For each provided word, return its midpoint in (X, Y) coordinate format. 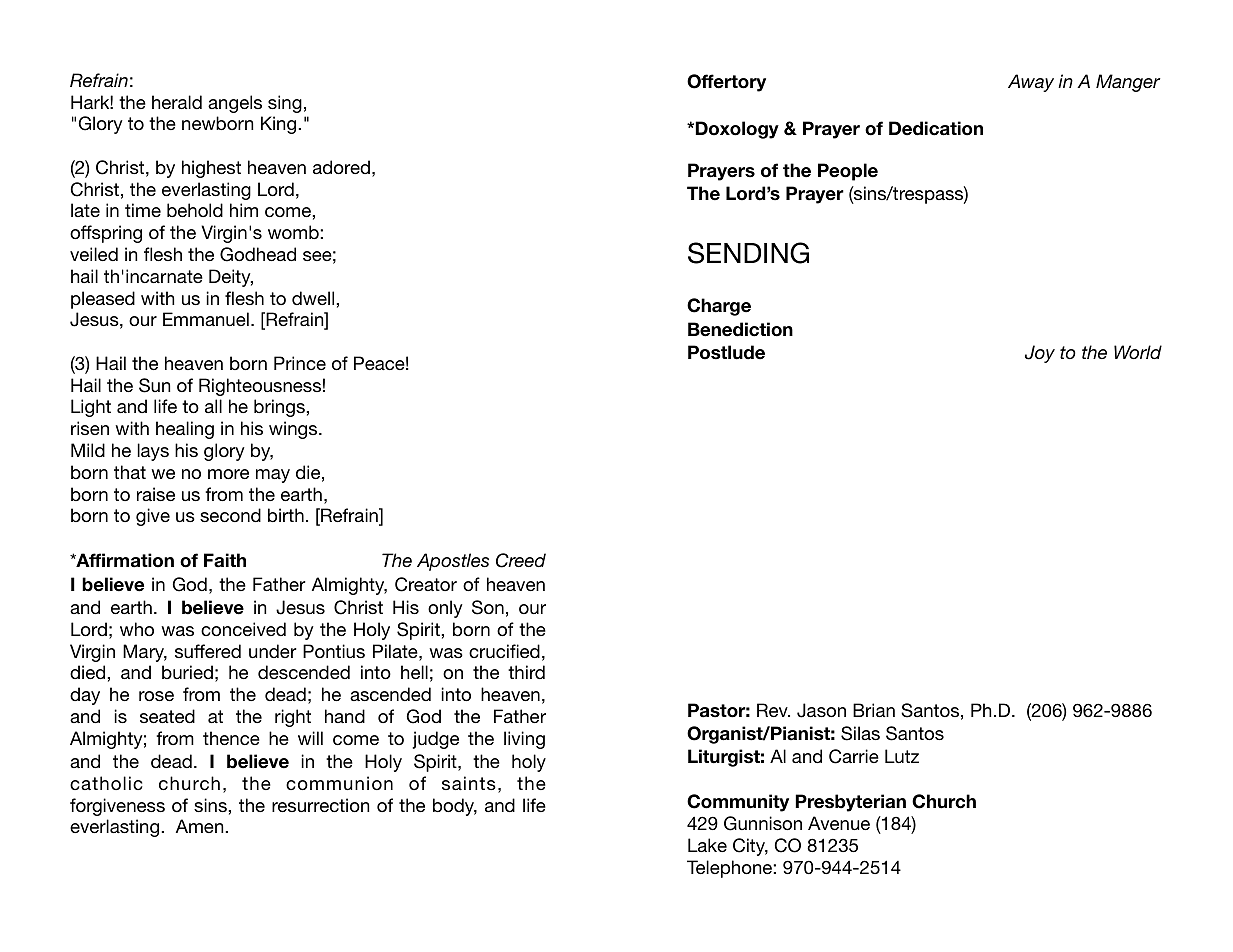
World (1138, 352)
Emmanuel (206, 319)
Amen (201, 826)
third (526, 672)
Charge (719, 307)
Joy (1040, 354)
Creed (521, 560)
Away (1031, 83)
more (228, 474)
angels (235, 104)
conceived (243, 629)
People (848, 172)
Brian (874, 710)
